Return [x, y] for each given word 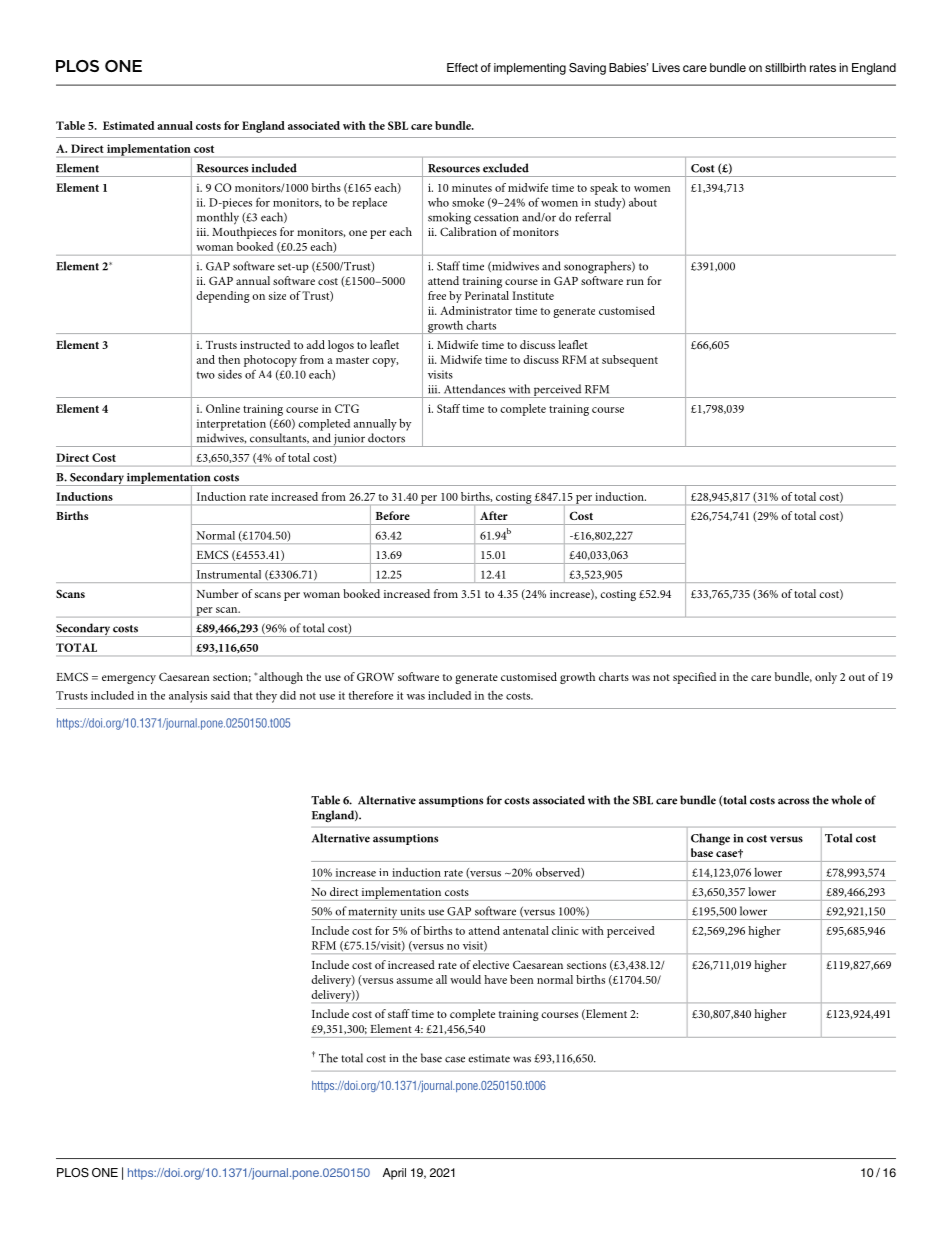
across [793, 801]
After [494, 515]
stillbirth [785, 67]
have [495, 979]
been [522, 979]
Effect [462, 67]
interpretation [231, 425]
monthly [218, 218]
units [412, 911]
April [394, 1174]
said [220, 695]
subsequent [630, 361]
